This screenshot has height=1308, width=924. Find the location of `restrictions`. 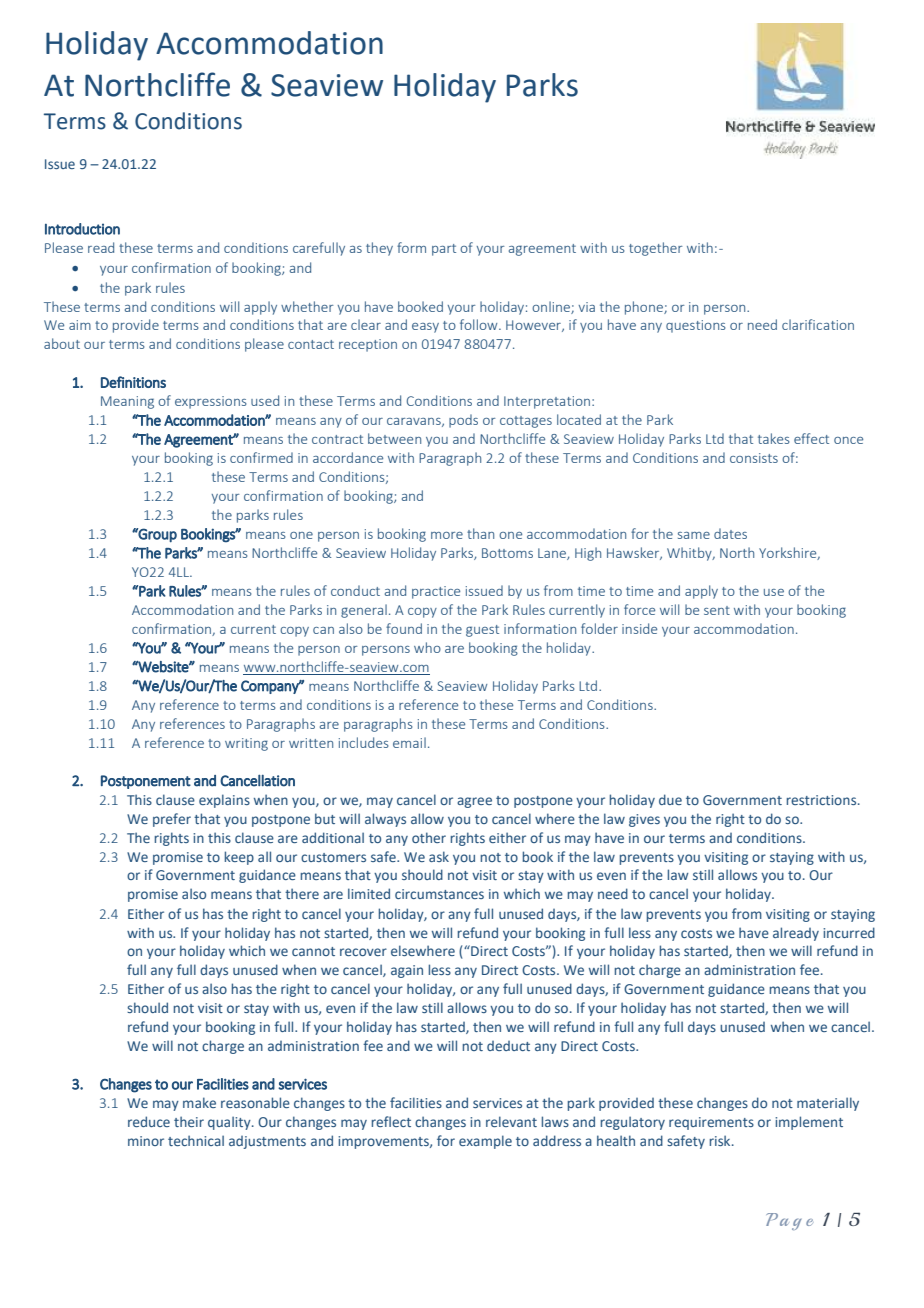

restrictions is located at coordinates (823, 800).
